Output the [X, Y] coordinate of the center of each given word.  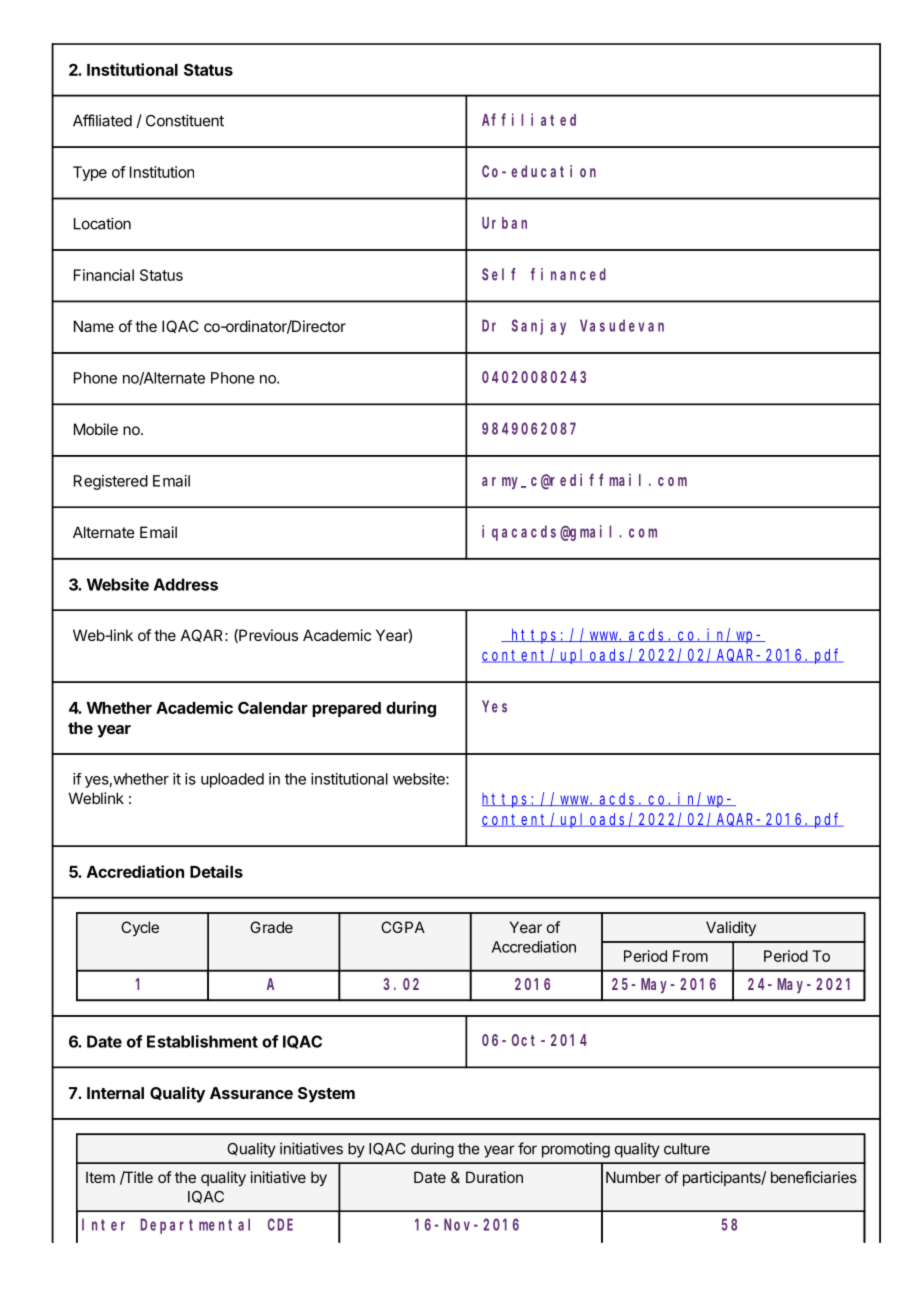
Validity [731, 928]
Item [100, 1177]
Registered [111, 482]
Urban [504, 223]
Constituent [185, 120]
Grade [271, 927]
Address [186, 584]
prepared [346, 709]
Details [216, 871]
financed [568, 274]
